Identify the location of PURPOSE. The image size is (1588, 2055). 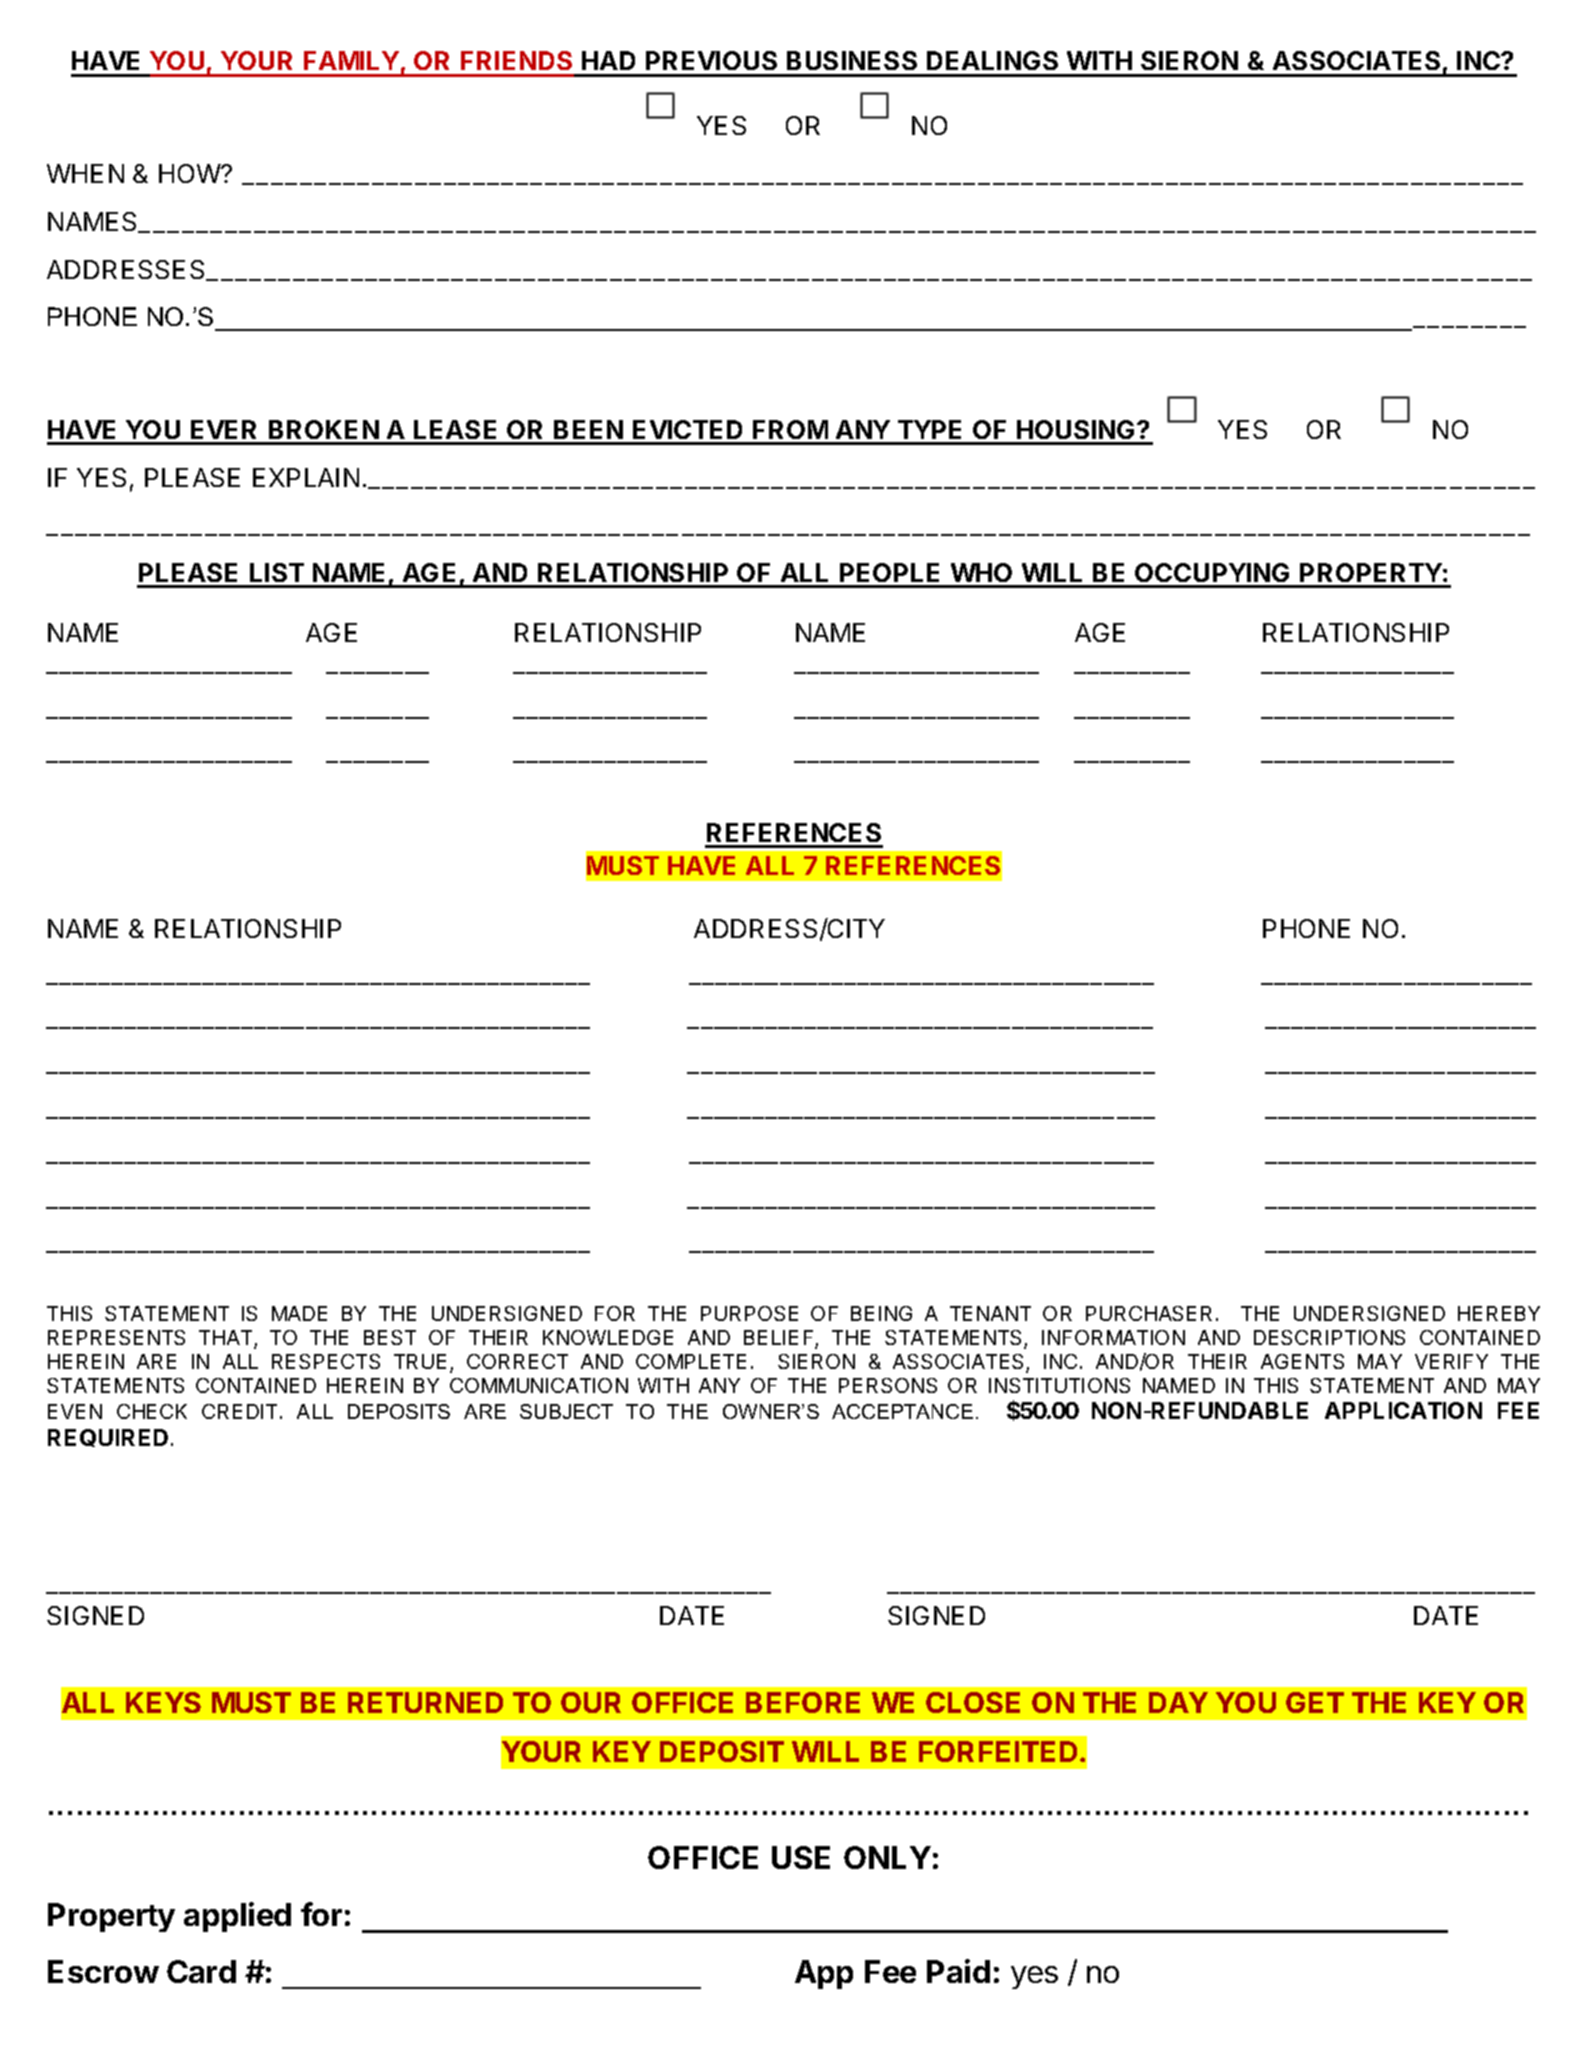
(749, 1313).
